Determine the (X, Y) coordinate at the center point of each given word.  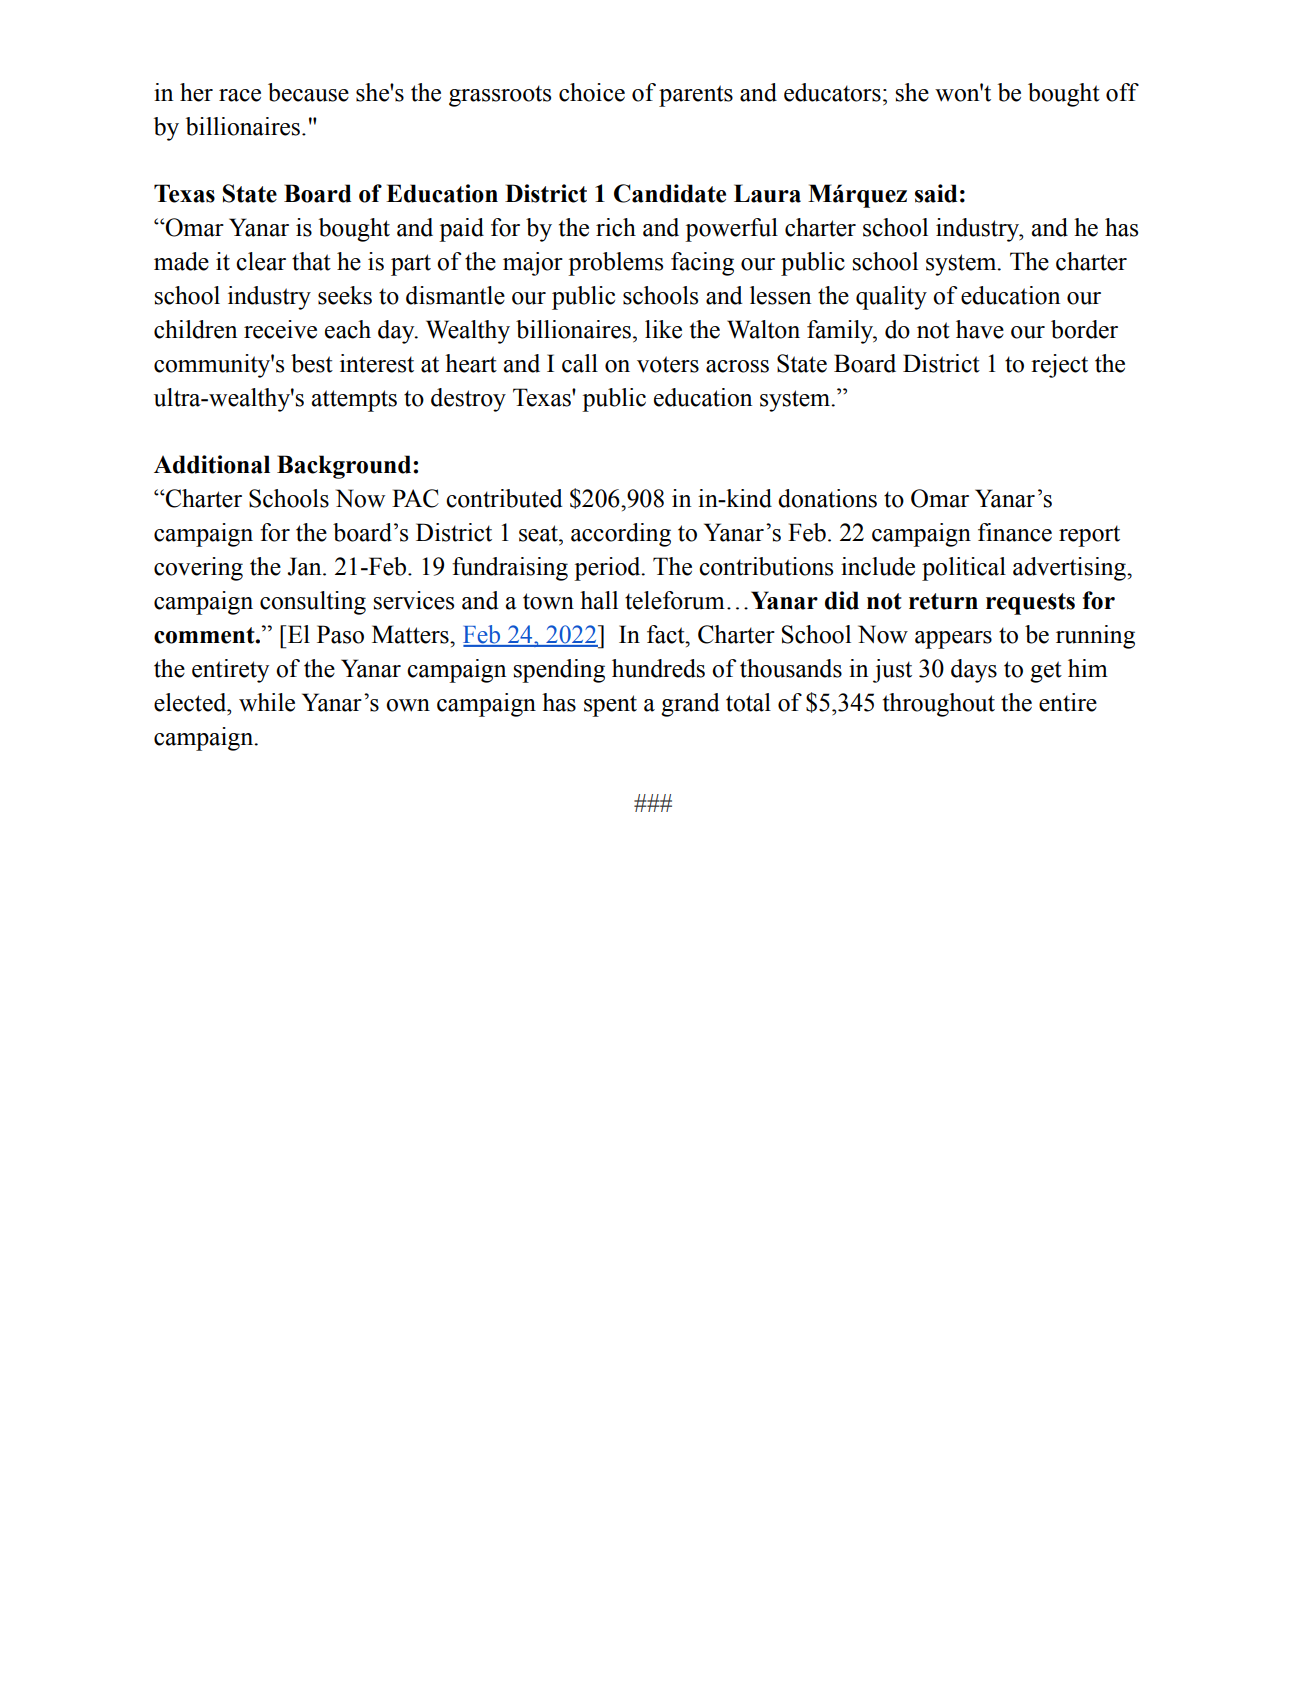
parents (696, 96)
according (621, 535)
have (980, 329)
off (1122, 92)
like (663, 329)
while (267, 702)
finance (1015, 532)
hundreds (658, 668)
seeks (345, 295)
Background (345, 467)
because (308, 92)
